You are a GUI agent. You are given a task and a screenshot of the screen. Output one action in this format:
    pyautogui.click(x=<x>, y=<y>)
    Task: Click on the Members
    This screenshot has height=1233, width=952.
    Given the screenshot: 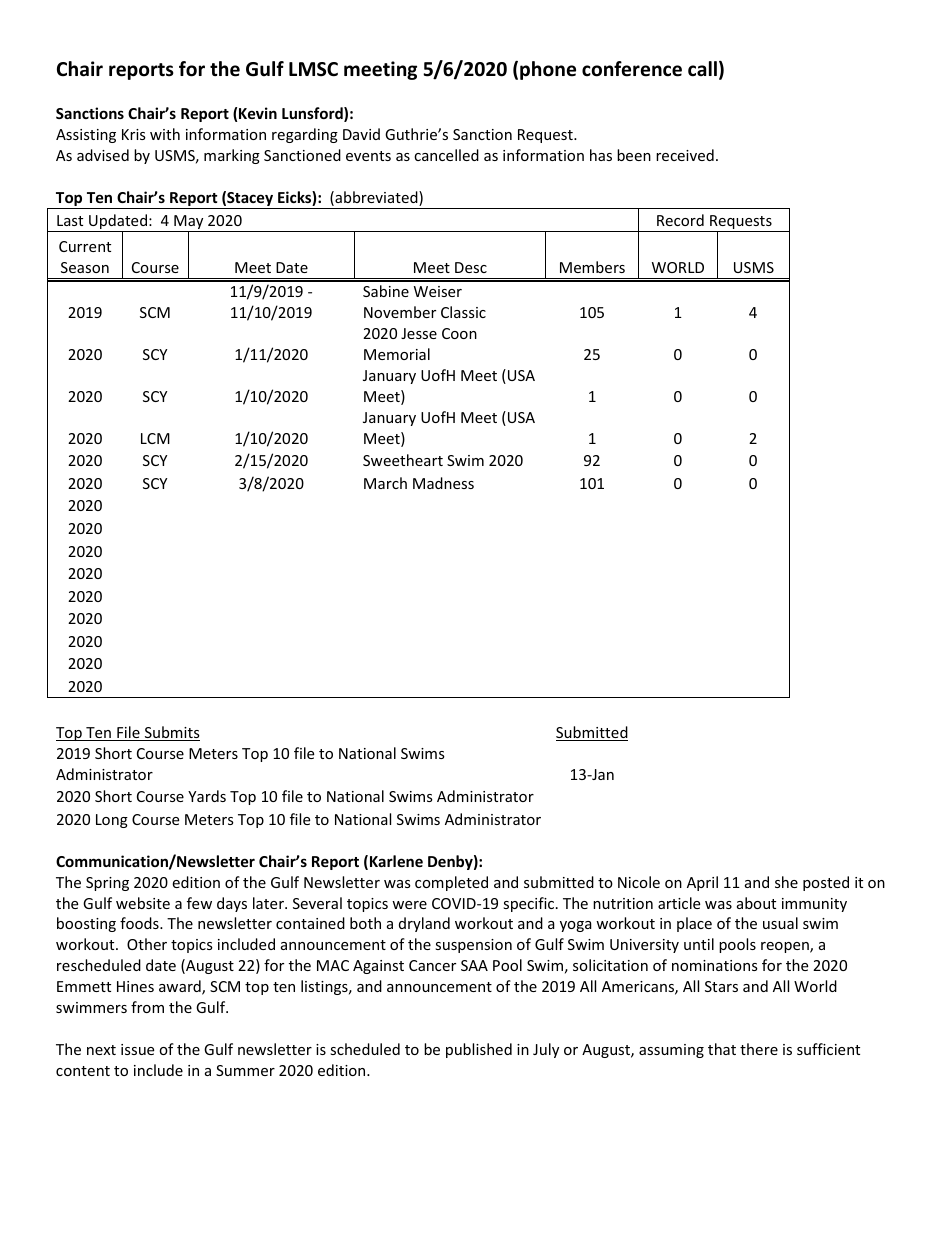 What is the action you would take?
    pyautogui.click(x=592, y=267)
